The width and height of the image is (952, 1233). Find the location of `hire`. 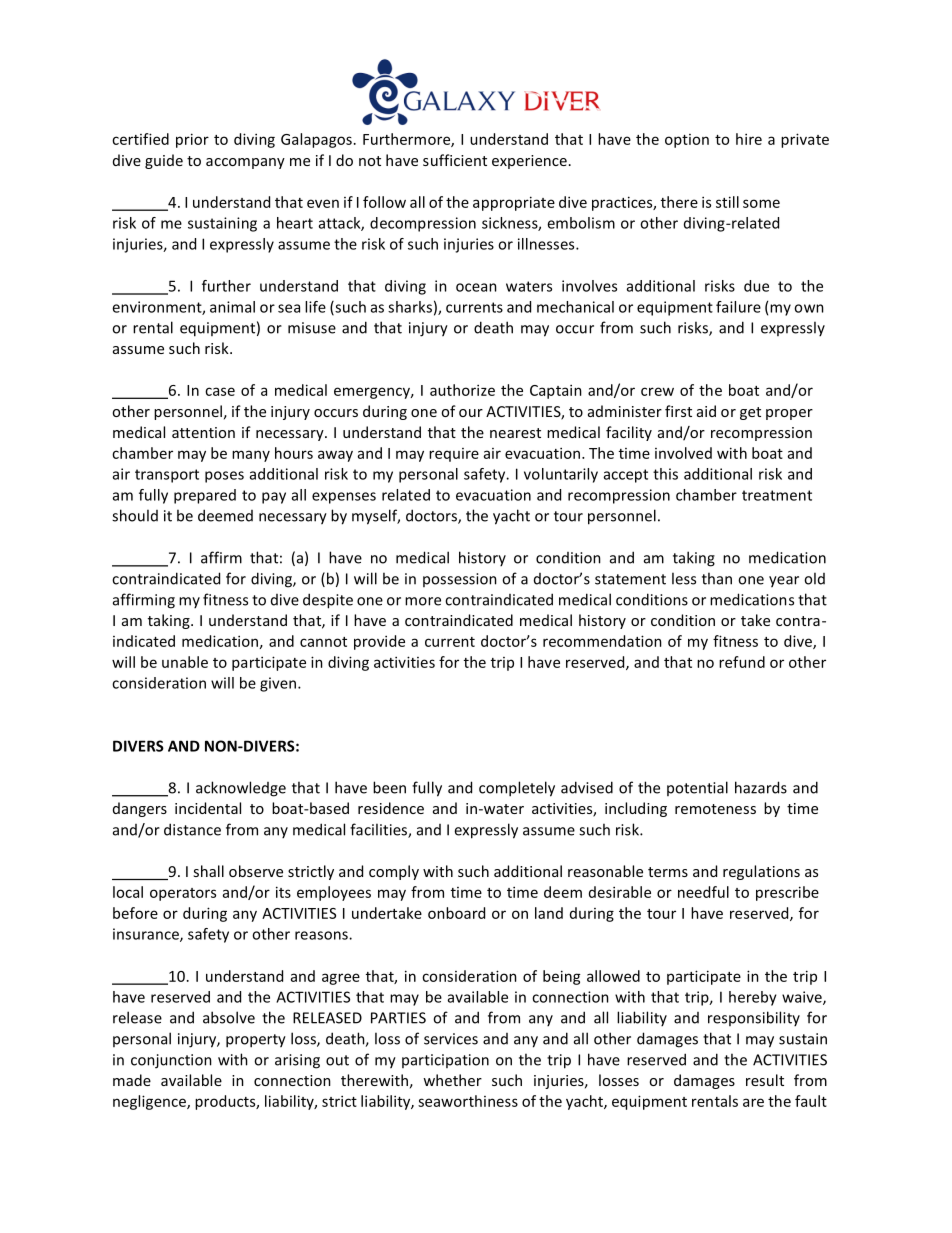

hire is located at coordinates (749, 139).
